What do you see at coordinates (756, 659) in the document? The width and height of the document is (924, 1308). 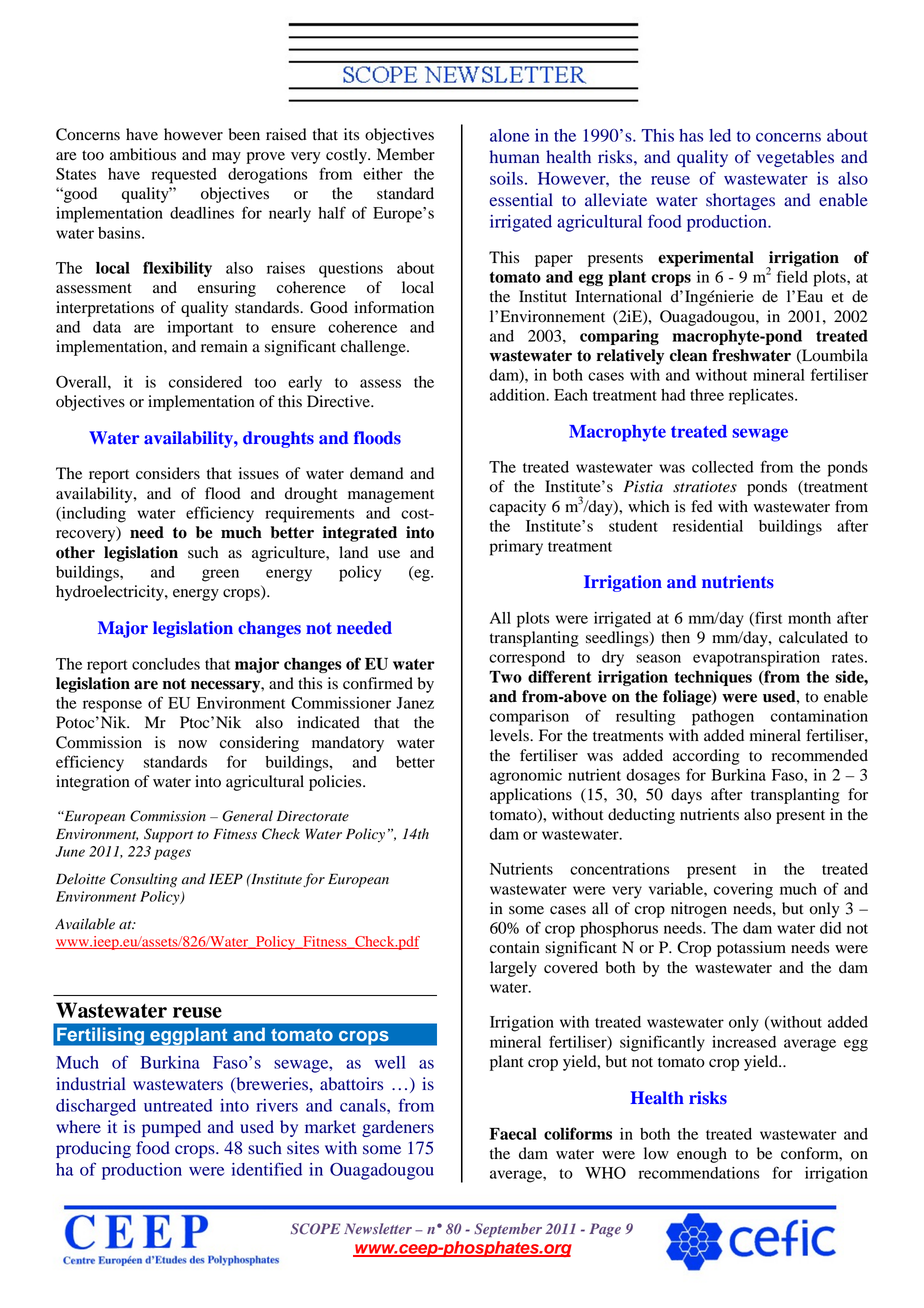 I see `evapotranspiration` at bounding box center [756, 659].
